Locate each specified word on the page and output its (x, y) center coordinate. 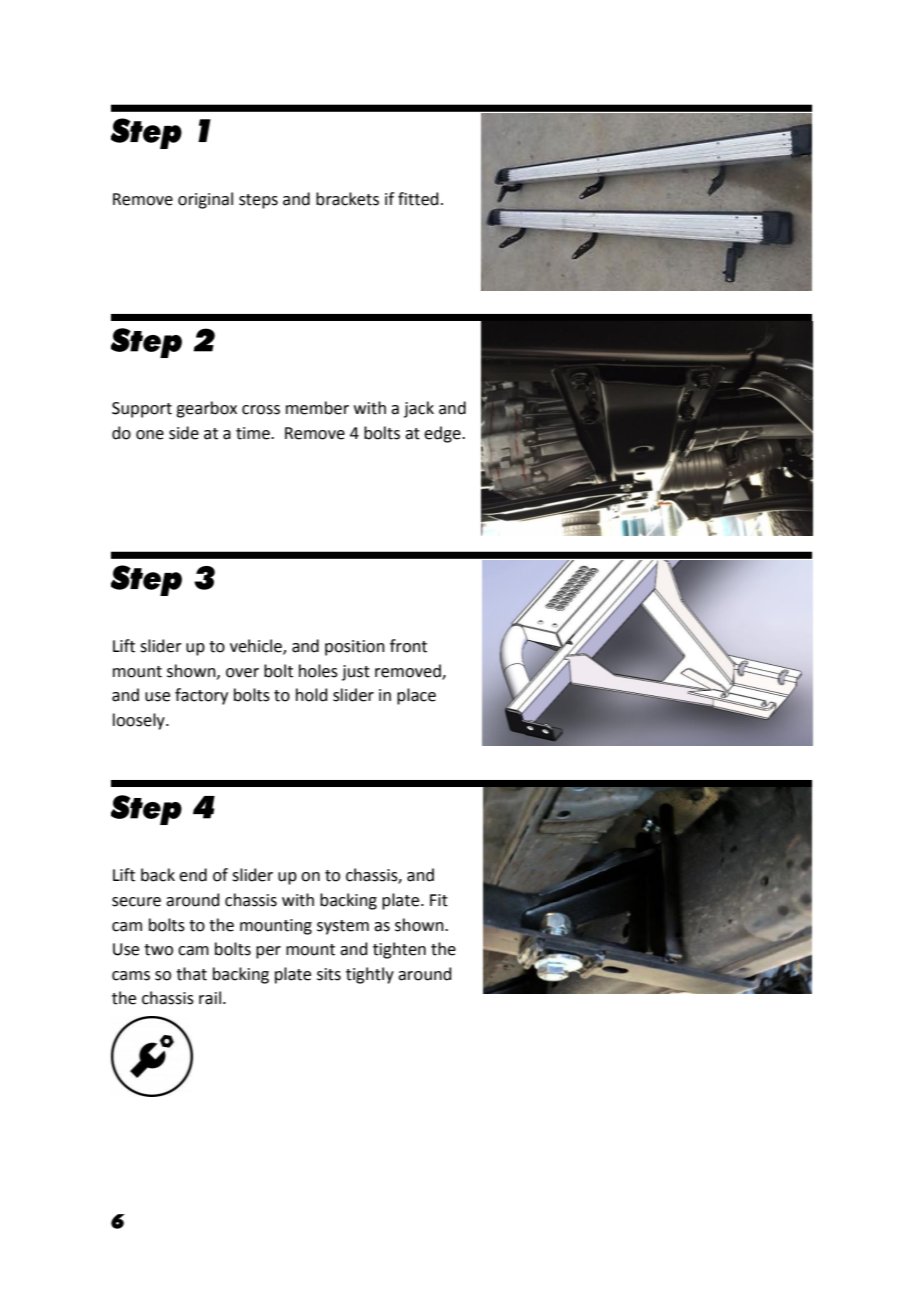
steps (258, 201)
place (416, 696)
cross (261, 410)
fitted (418, 199)
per (268, 952)
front (408, 646)
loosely (140, 721)
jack (419, 409)
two (158, 950)
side (184, 433)
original (205, 200)
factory (201, 696)
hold (312, 695)
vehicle (257, 647)
